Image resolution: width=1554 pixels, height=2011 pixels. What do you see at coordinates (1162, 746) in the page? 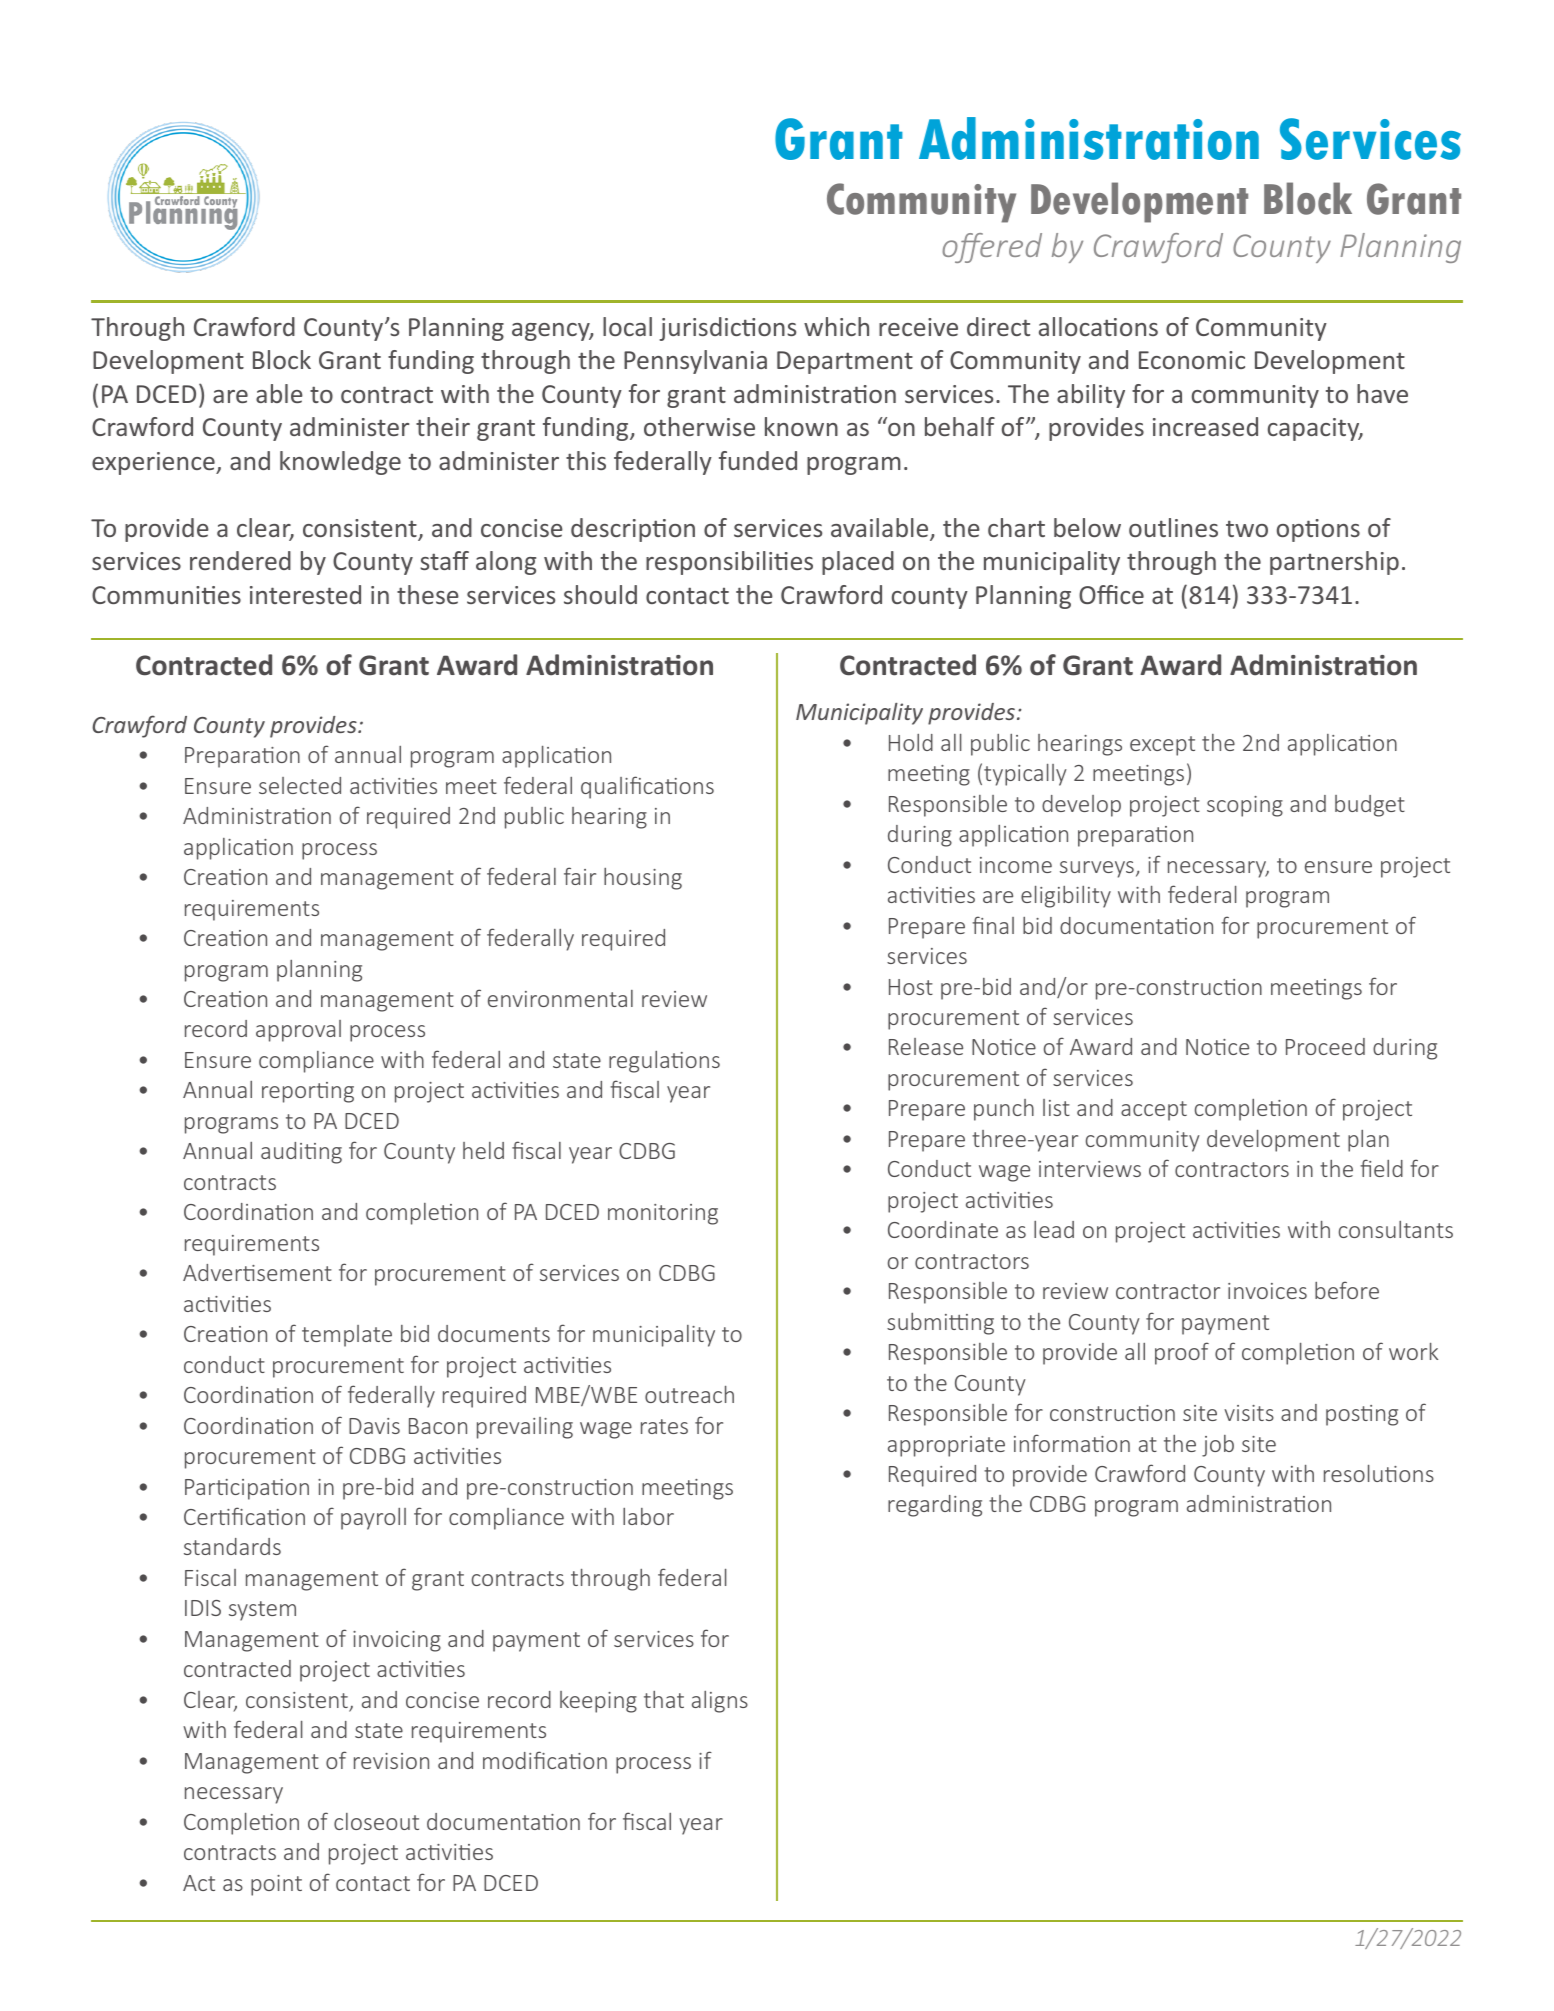
I see `except` at bounding box center [1162, 746].
